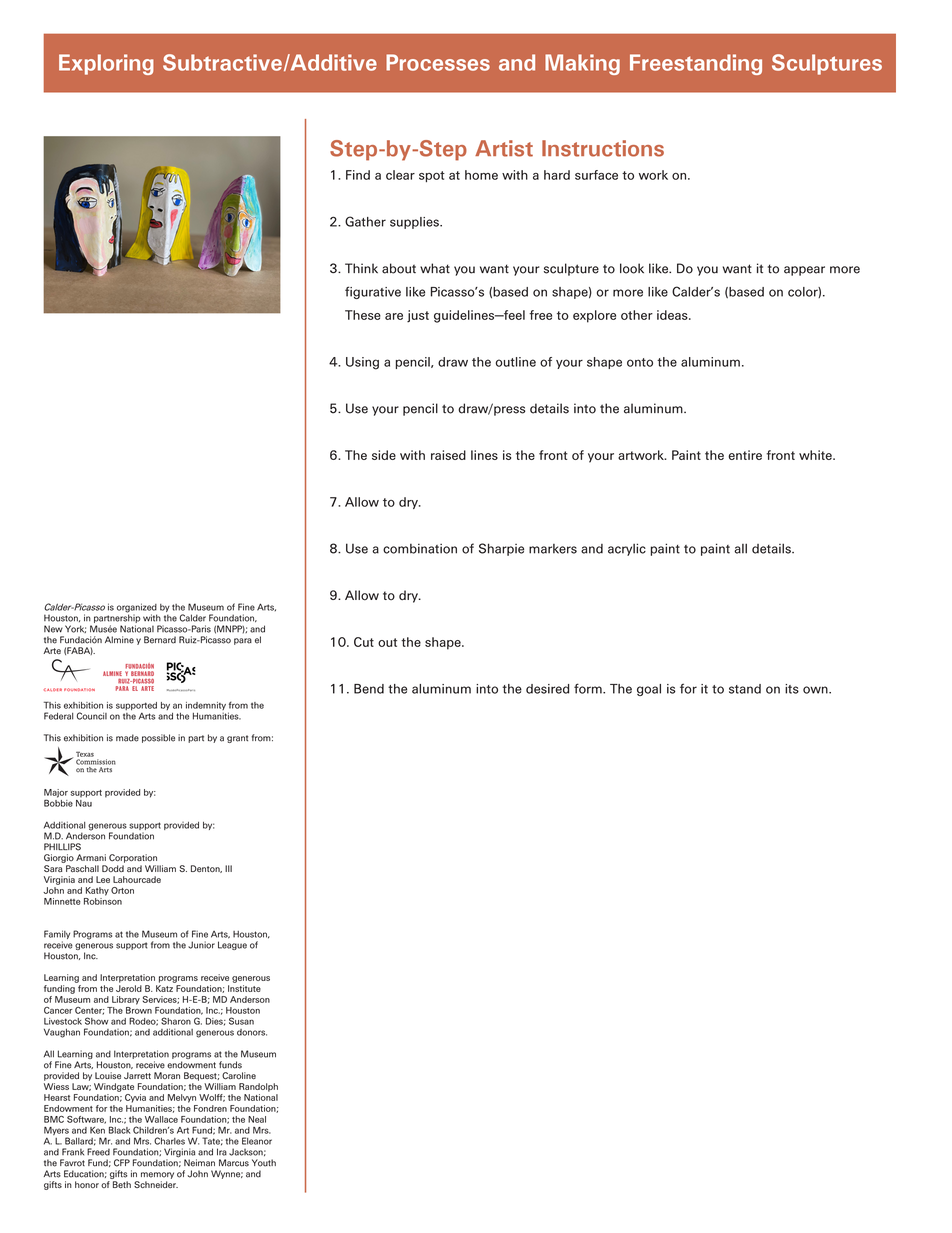 The width and height of the document is (952, 1233). Describe the element at coordinates (106, 64) in the document. I see `Exploring` at that location.
